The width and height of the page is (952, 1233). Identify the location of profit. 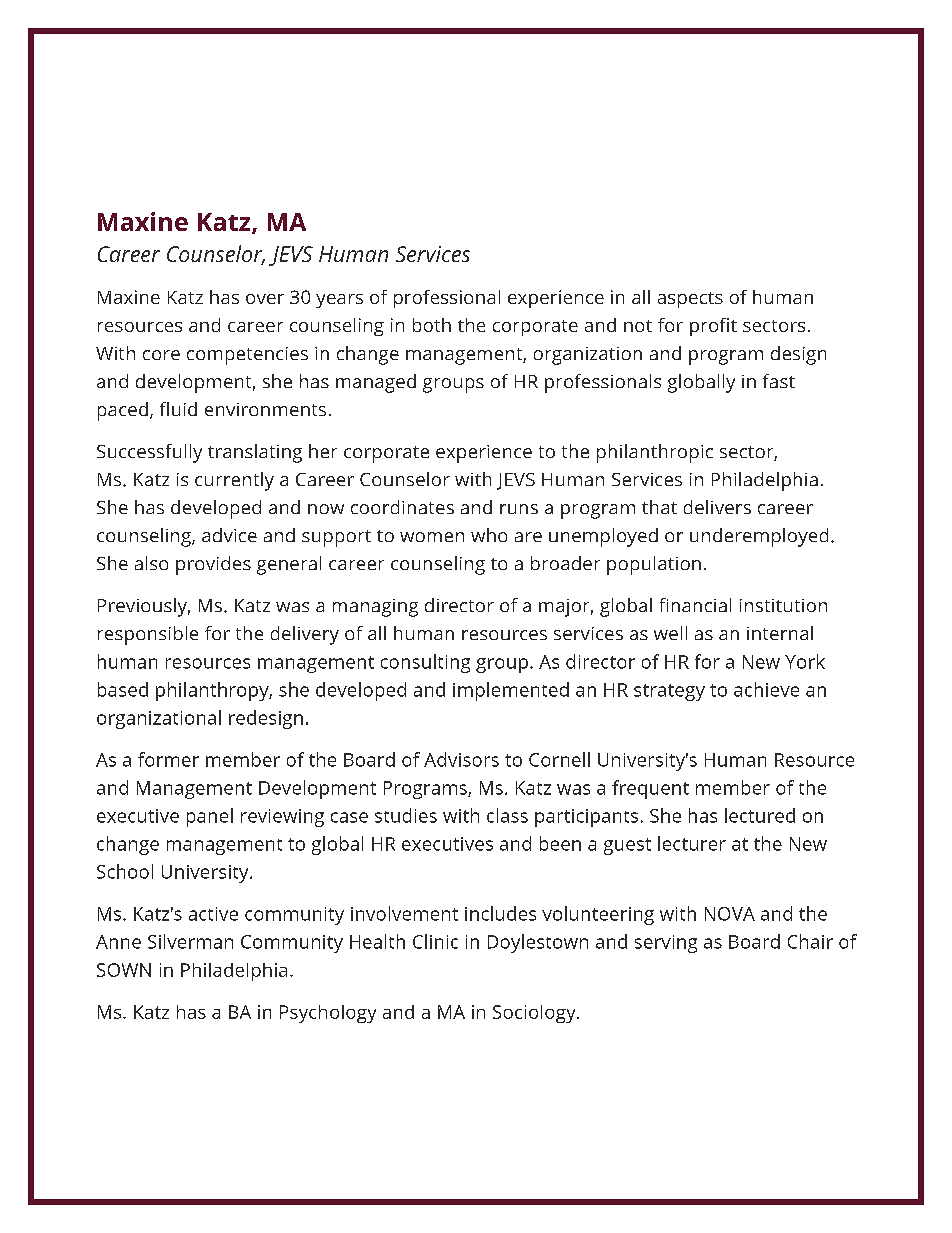
(713, 327).
